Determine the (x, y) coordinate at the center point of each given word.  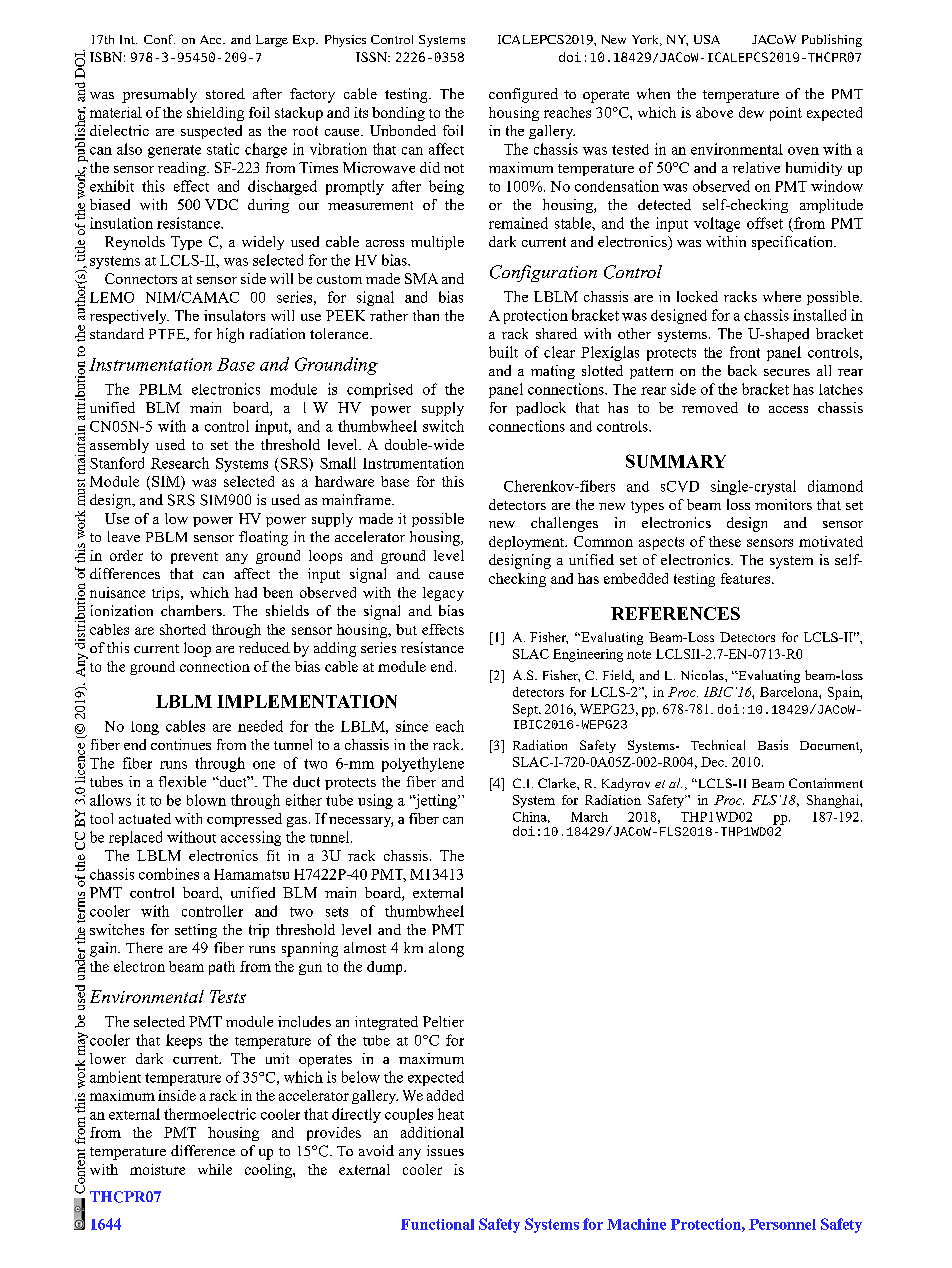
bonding (398, 114)
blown (206, 800)
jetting (436, 801)
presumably (159, 95)
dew (751, 112)
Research (180, 463)
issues (445, 1150)
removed (710, 407)
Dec (713, 762)
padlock (541, 409)
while (215, 1169)
